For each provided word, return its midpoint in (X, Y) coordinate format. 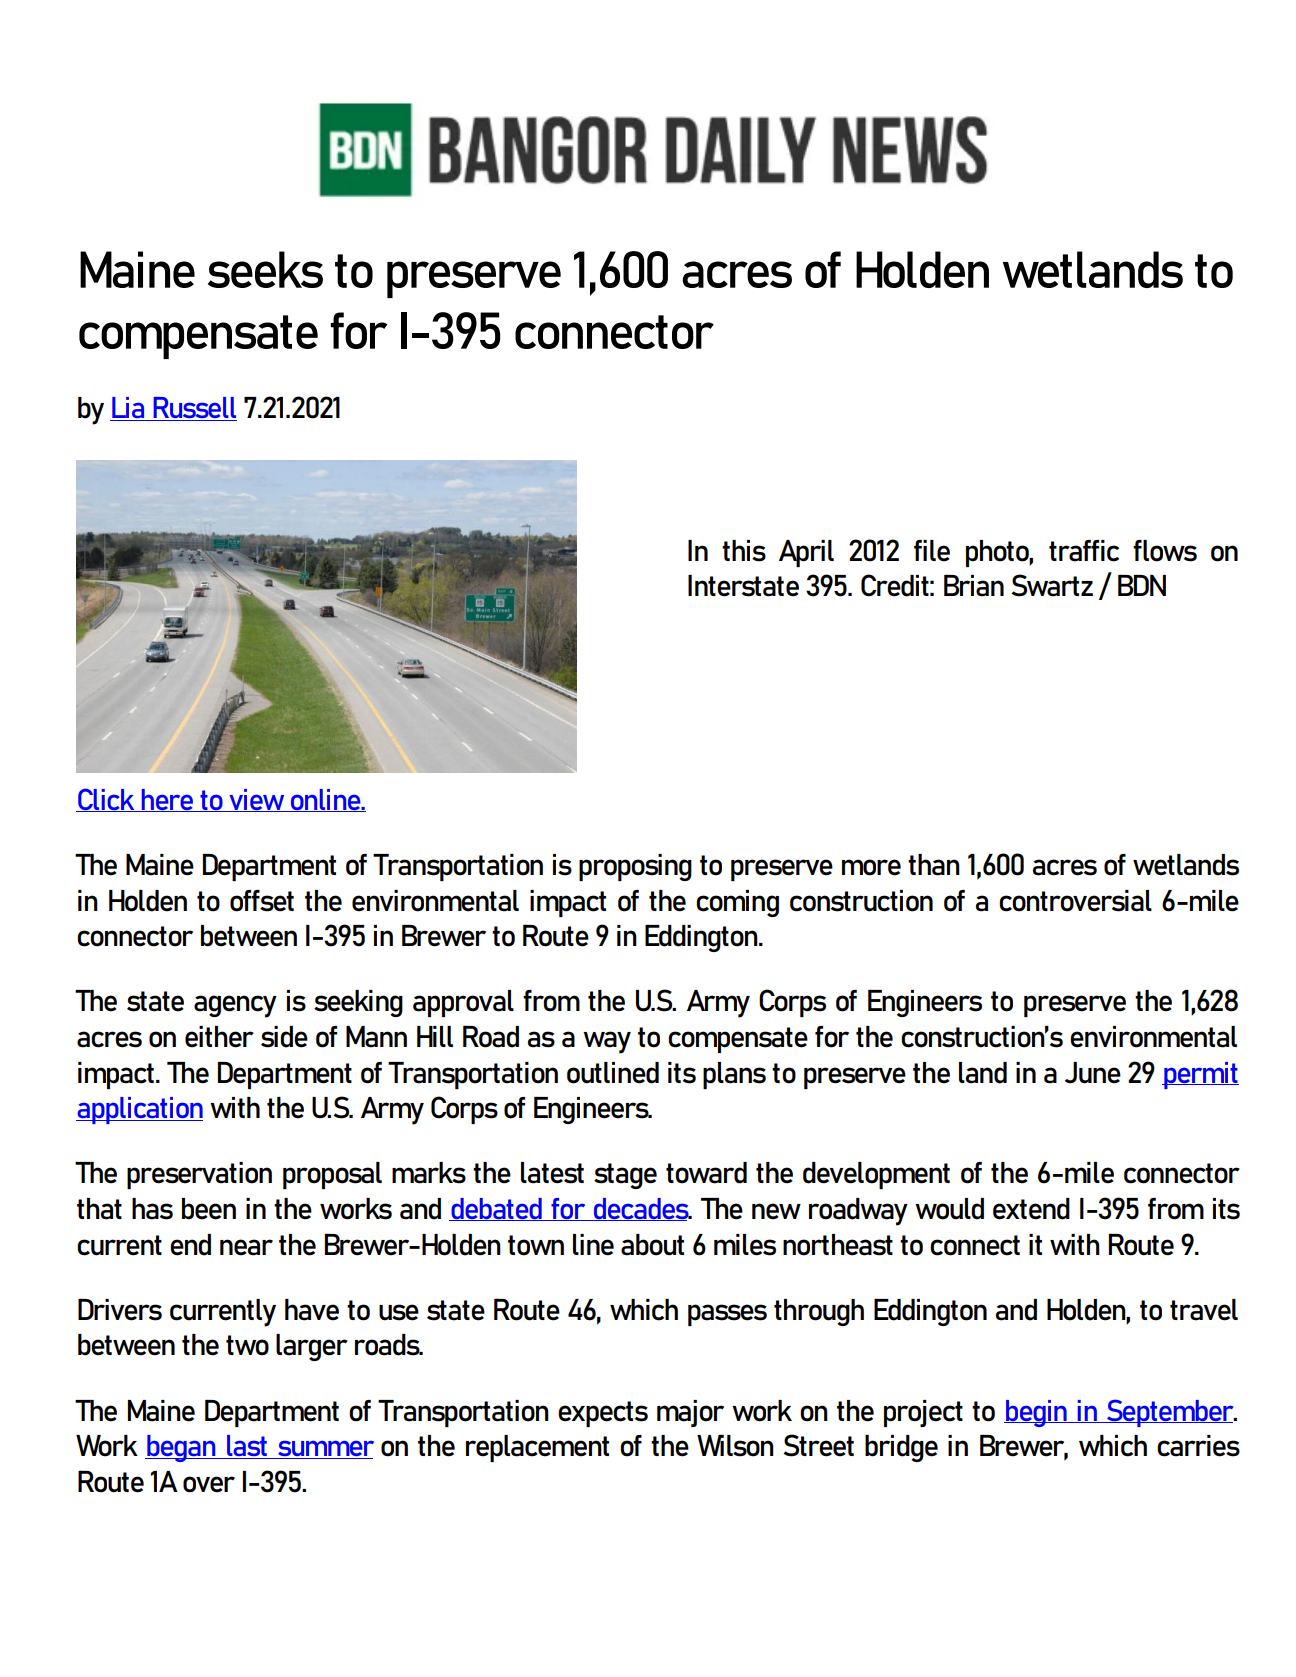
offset (262, 901)
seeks (265, 269)
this (744, 551)
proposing (635, 867)
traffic (1084, 551)
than (934, 865)
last (247, 1447)
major (690, 1413)
